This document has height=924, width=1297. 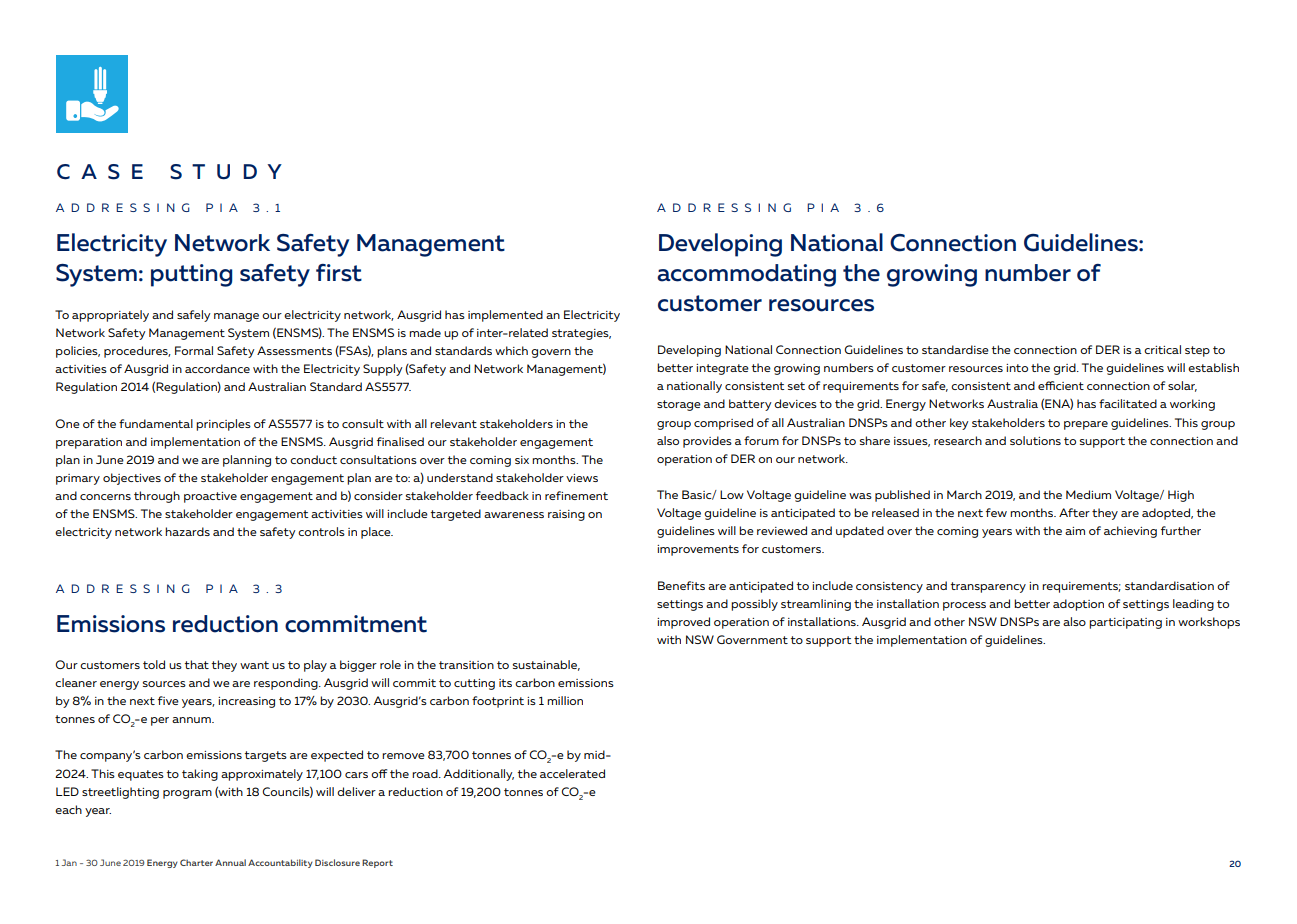 What do you see at coordinates (1125, 623) in the document?
I see `participating` at bounding box center [1125, 623].
